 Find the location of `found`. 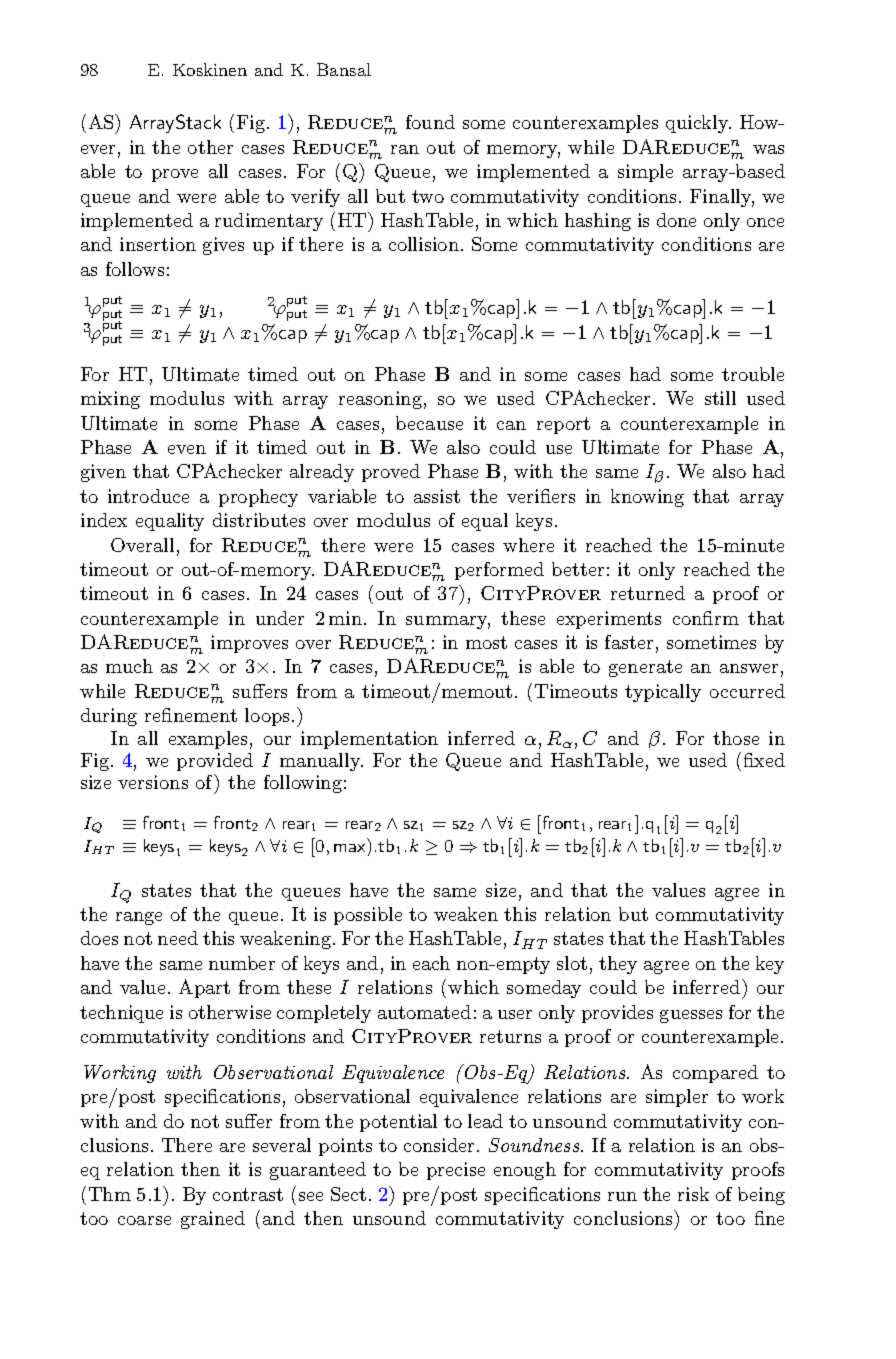

found is located at coordinates (430, 122).
